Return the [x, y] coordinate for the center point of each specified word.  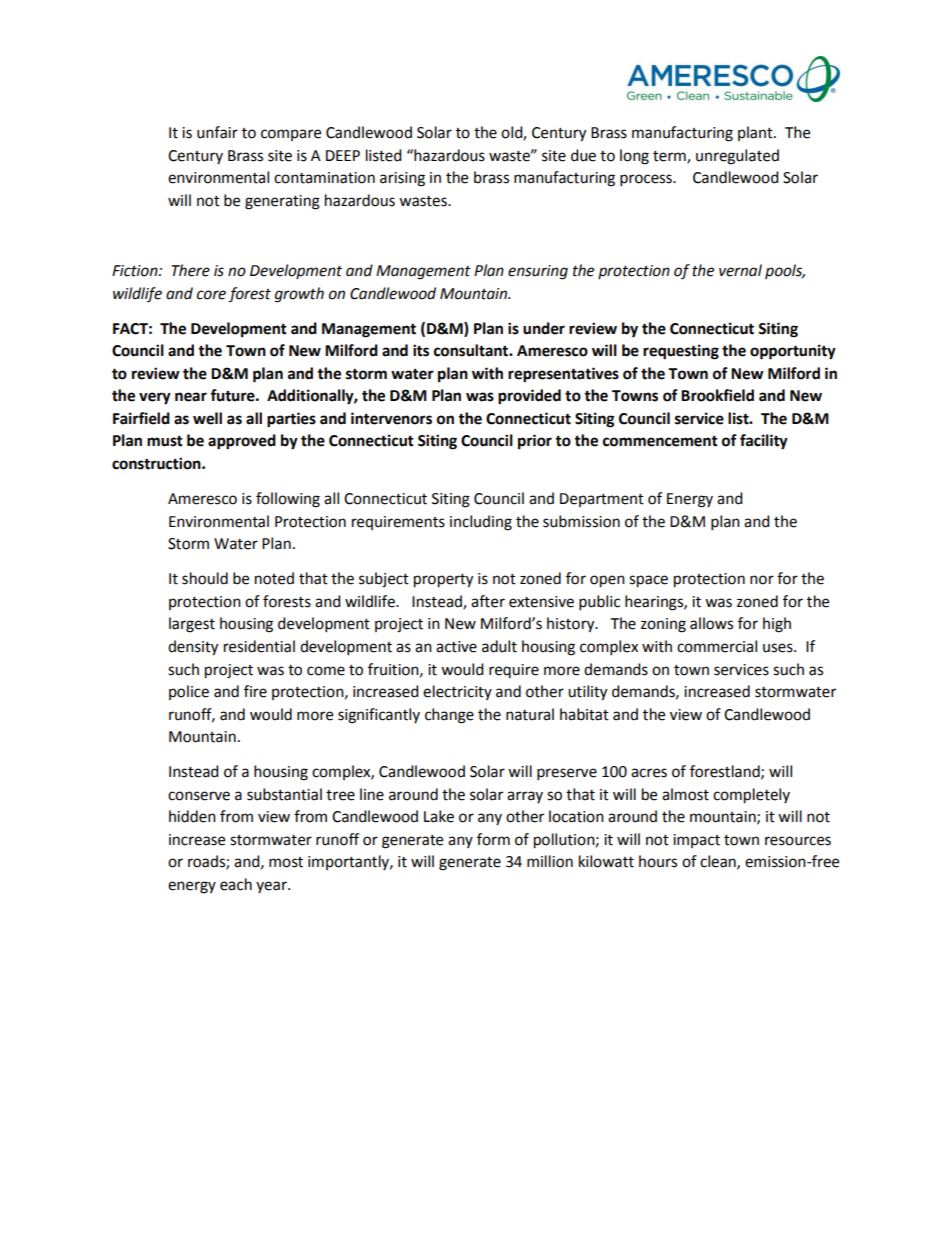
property [443, 581]
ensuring [538, 272]
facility [764, 442]
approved [242, 442]
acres [649, 773]
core [211, 295]
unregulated [737, 157]
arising [402, 179]
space [648, 581]
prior [535, 442]
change [449, 716]
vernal [740, 270]
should [205, 578]
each [236, 884]
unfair [217, 132]
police [189, 692]
